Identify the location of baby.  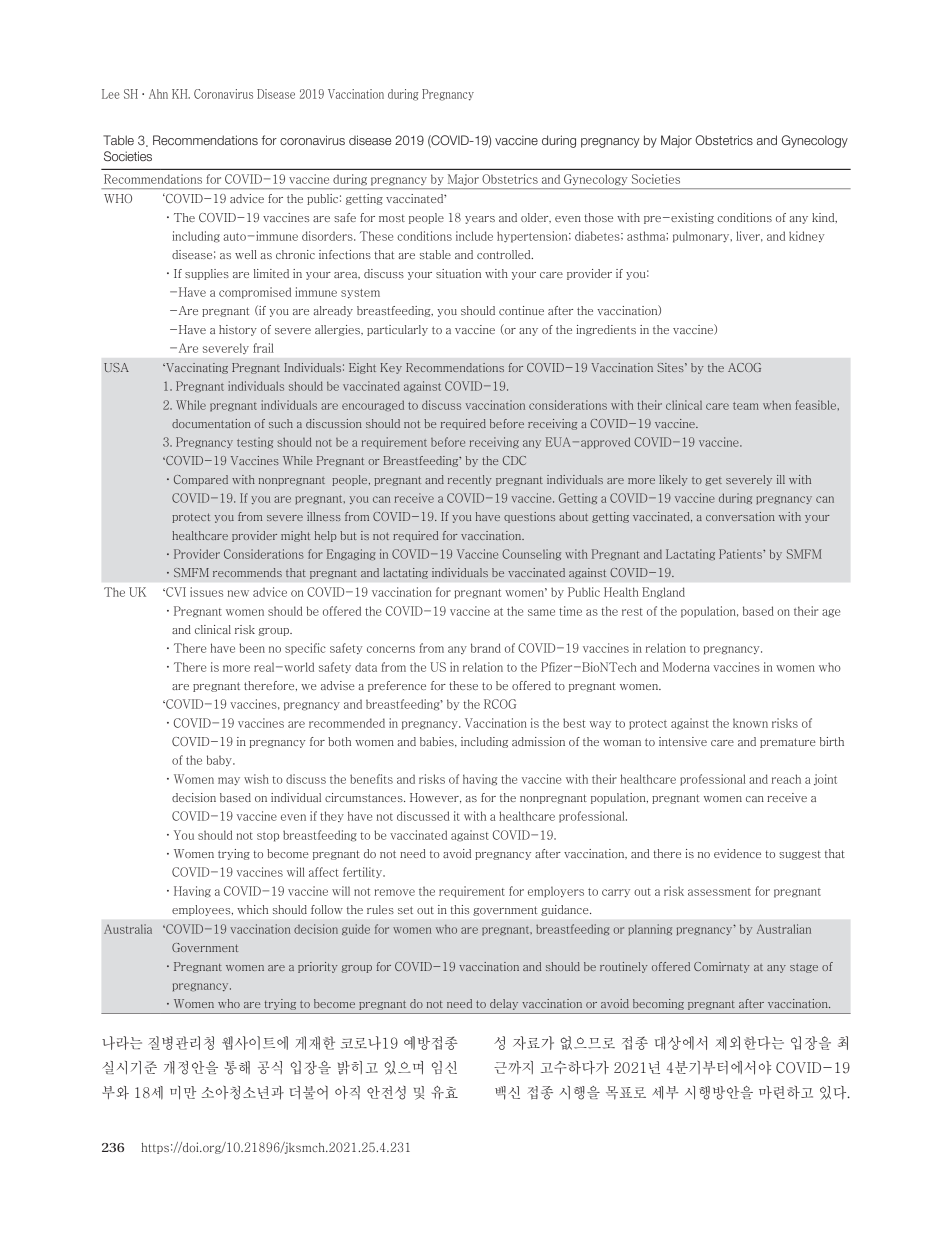
(220, 760).
